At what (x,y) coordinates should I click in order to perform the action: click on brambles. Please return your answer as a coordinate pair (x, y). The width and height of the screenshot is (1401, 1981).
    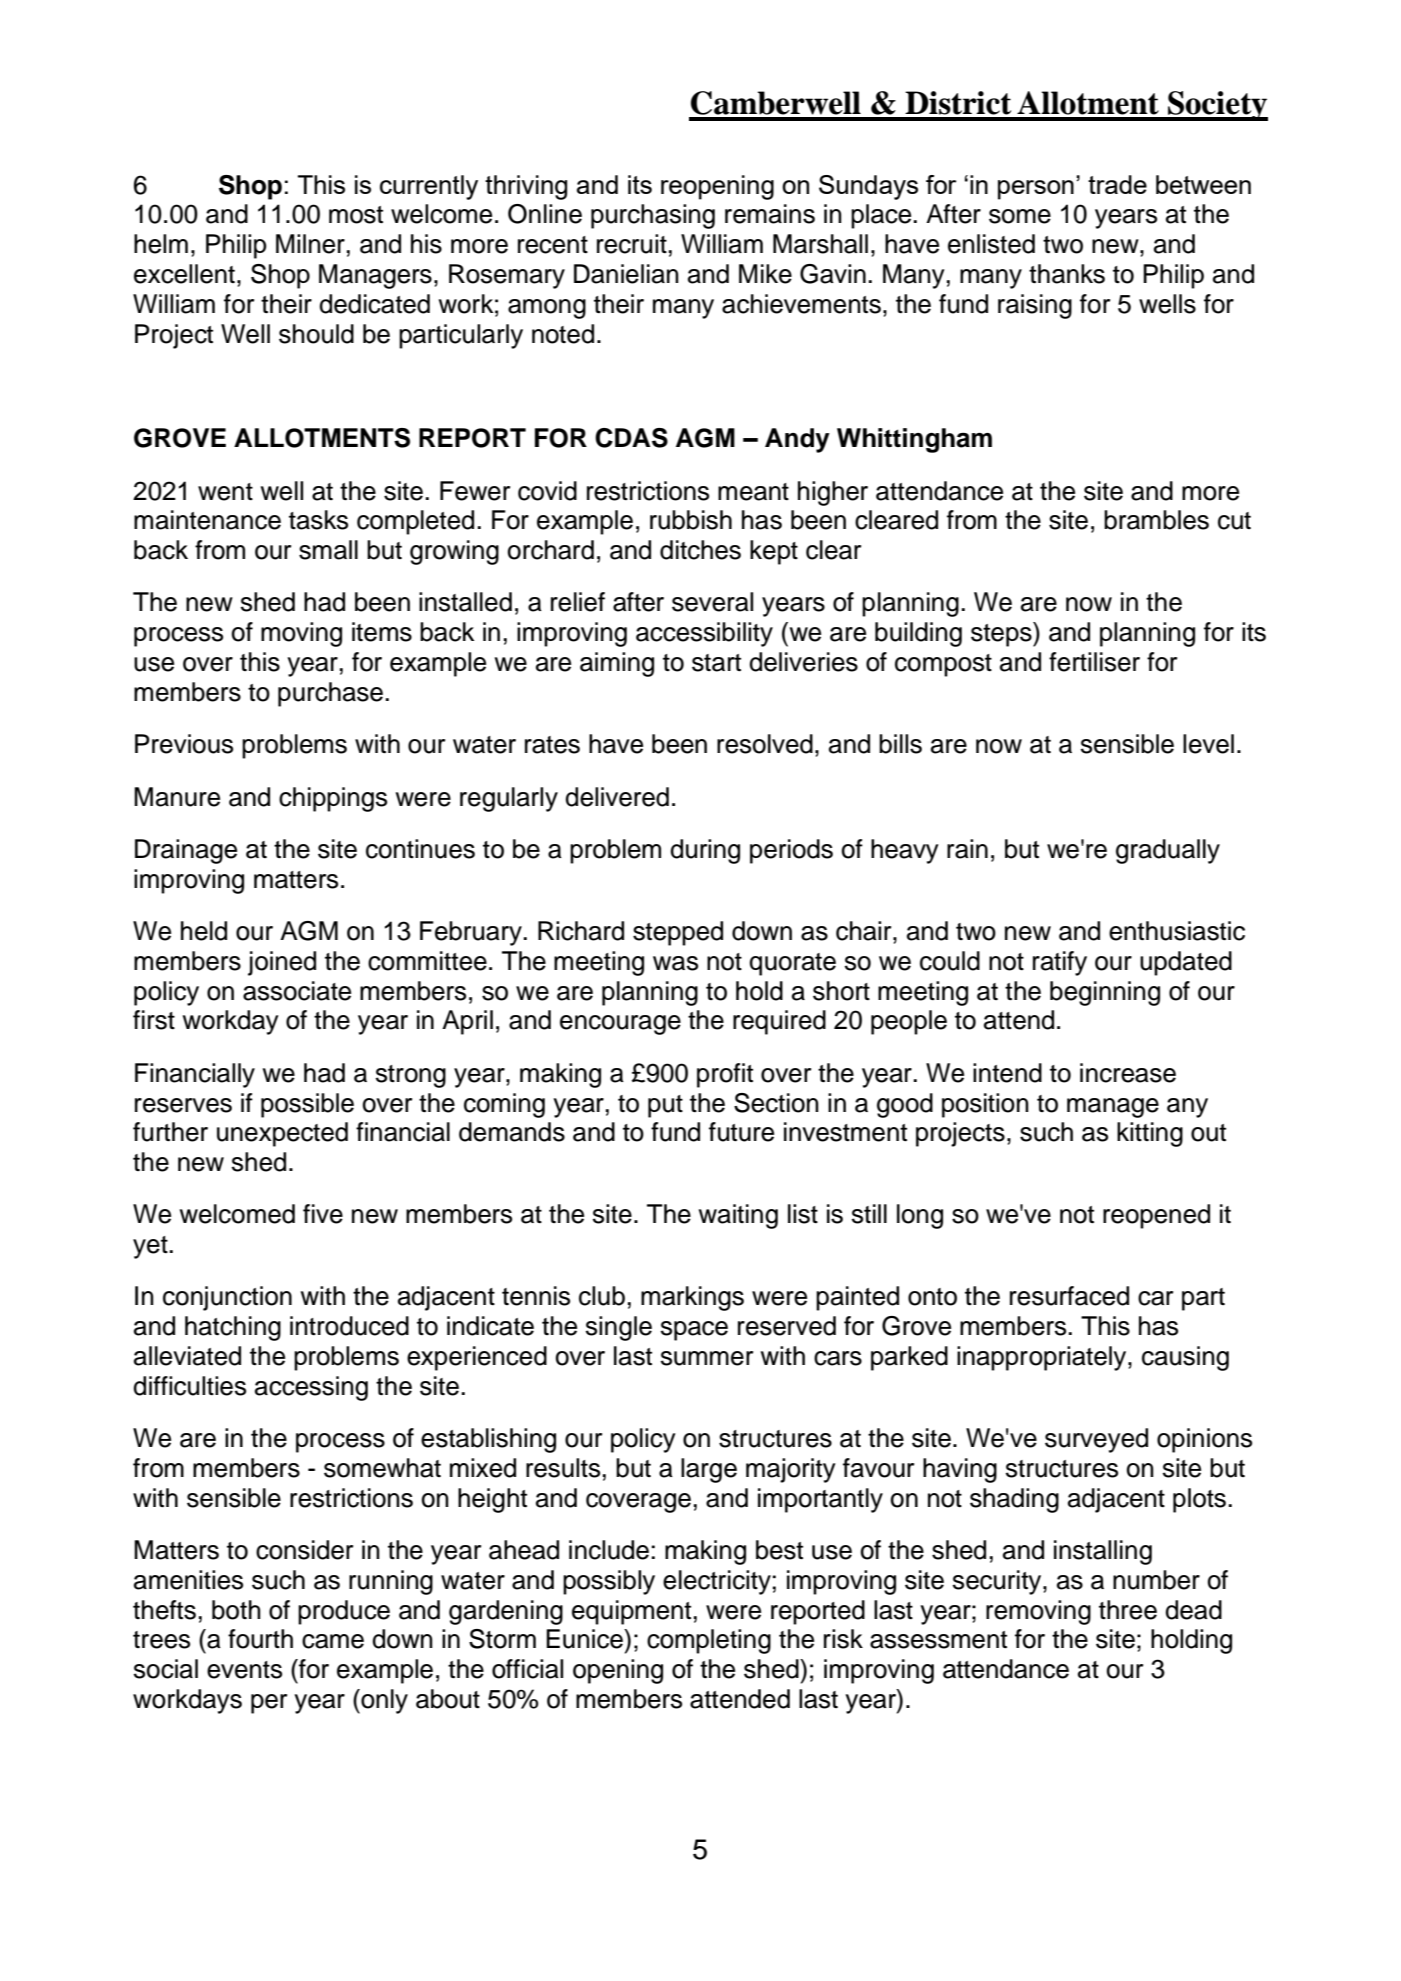
    Looking at the image, I should click on (1156, 520).
